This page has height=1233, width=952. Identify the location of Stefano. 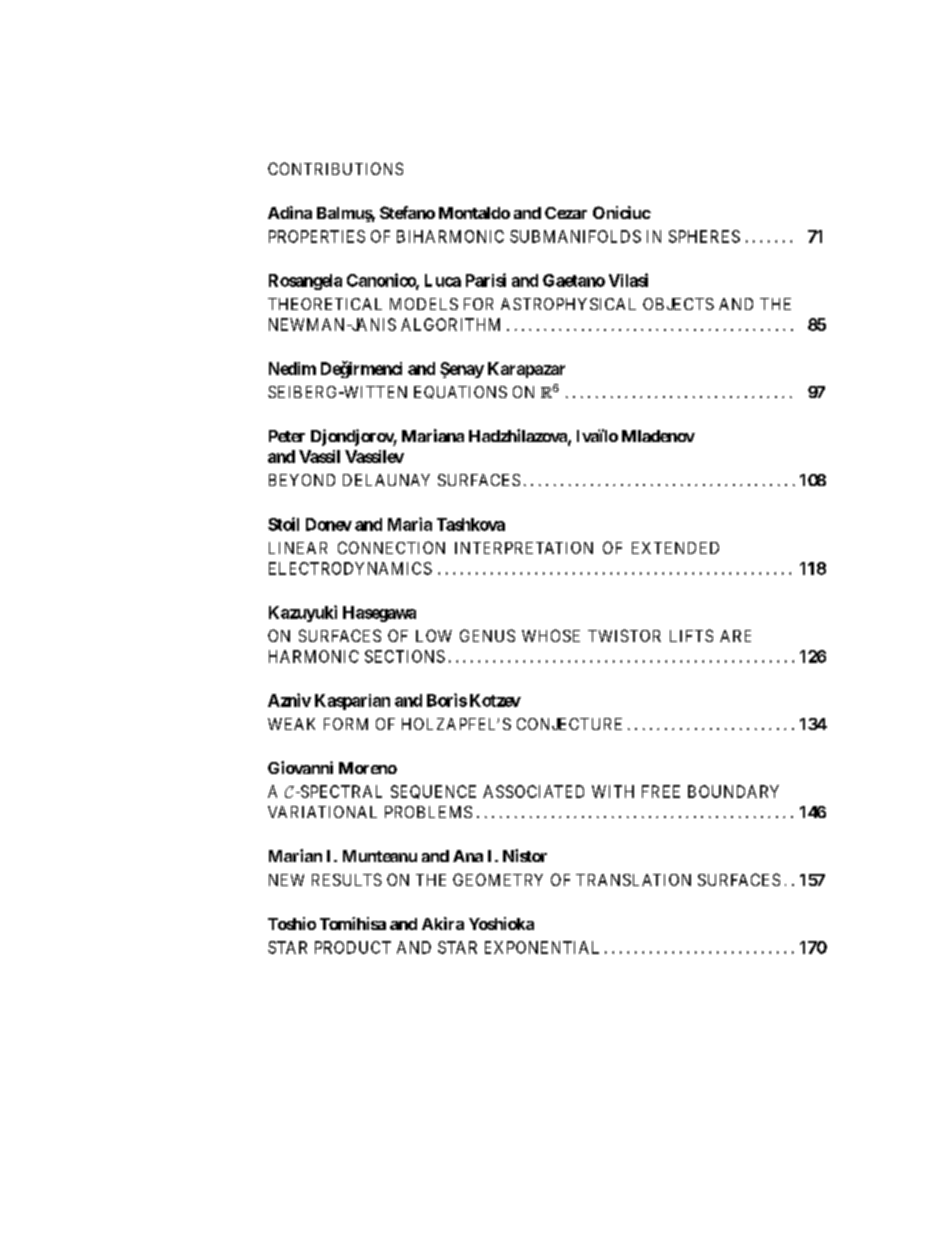
(407, 212).
